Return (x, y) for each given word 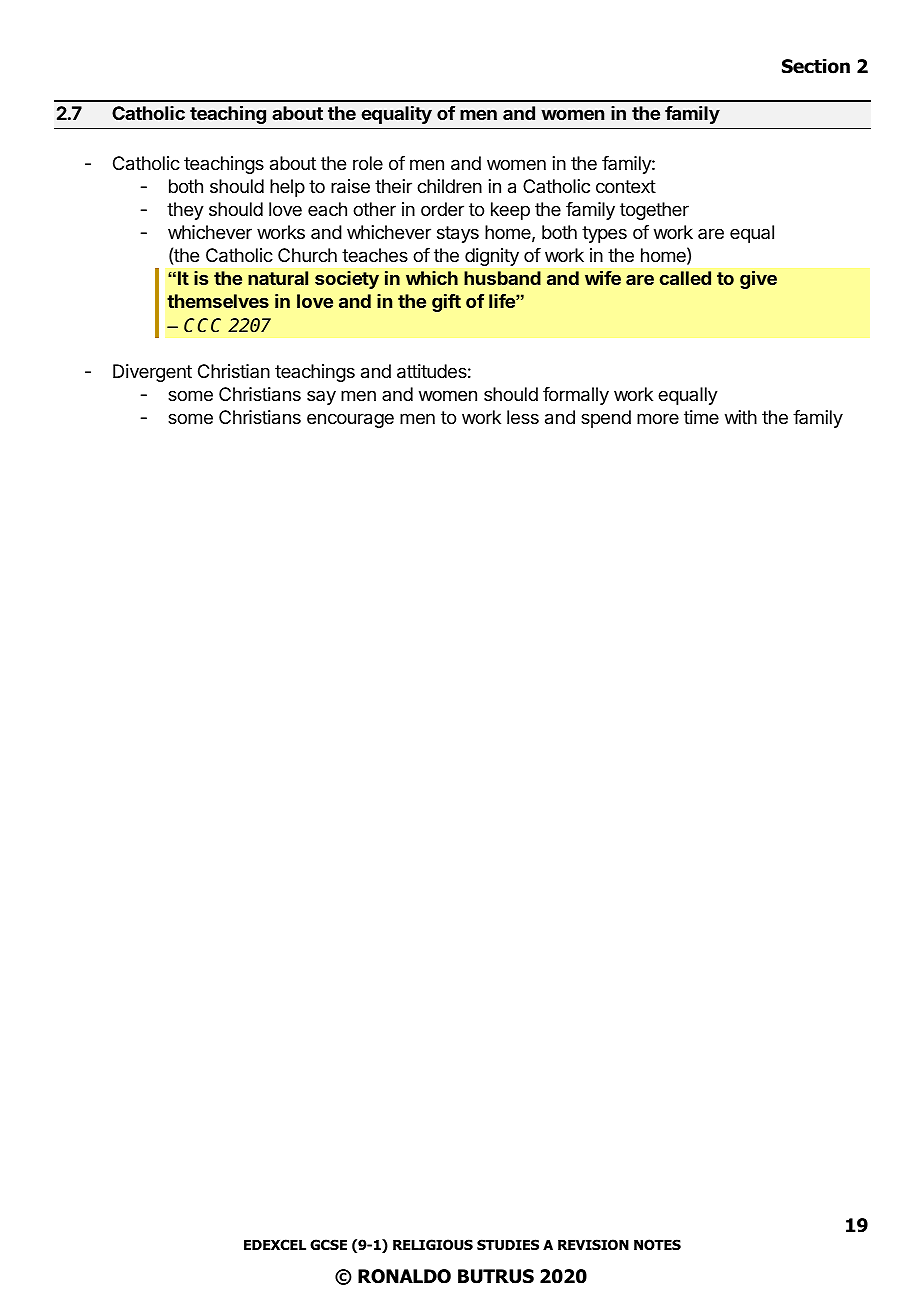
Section (816, 66)
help (287, 188)
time (701, 417)
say (321, 397)
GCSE (328, 1244)
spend (606, 419)
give (758, 280)
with (741, 417)
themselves (218, 301)
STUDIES (508, 1244)
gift (446, 303)
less (523, 417)
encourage (350, 420)
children (449, 186)
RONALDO (404, 1276)
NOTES (657, 1245)
